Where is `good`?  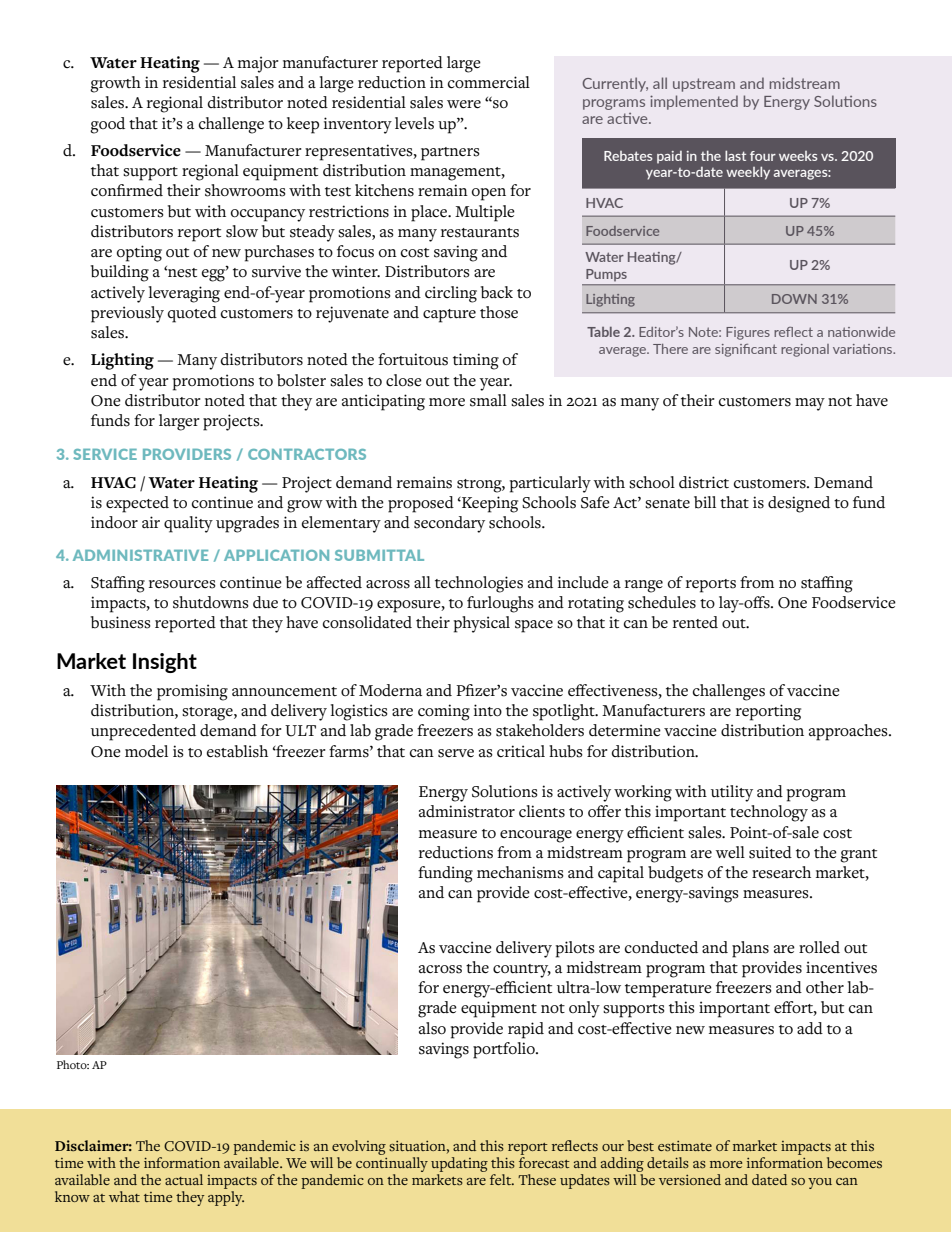
good is located at coordinates (107, 125).
